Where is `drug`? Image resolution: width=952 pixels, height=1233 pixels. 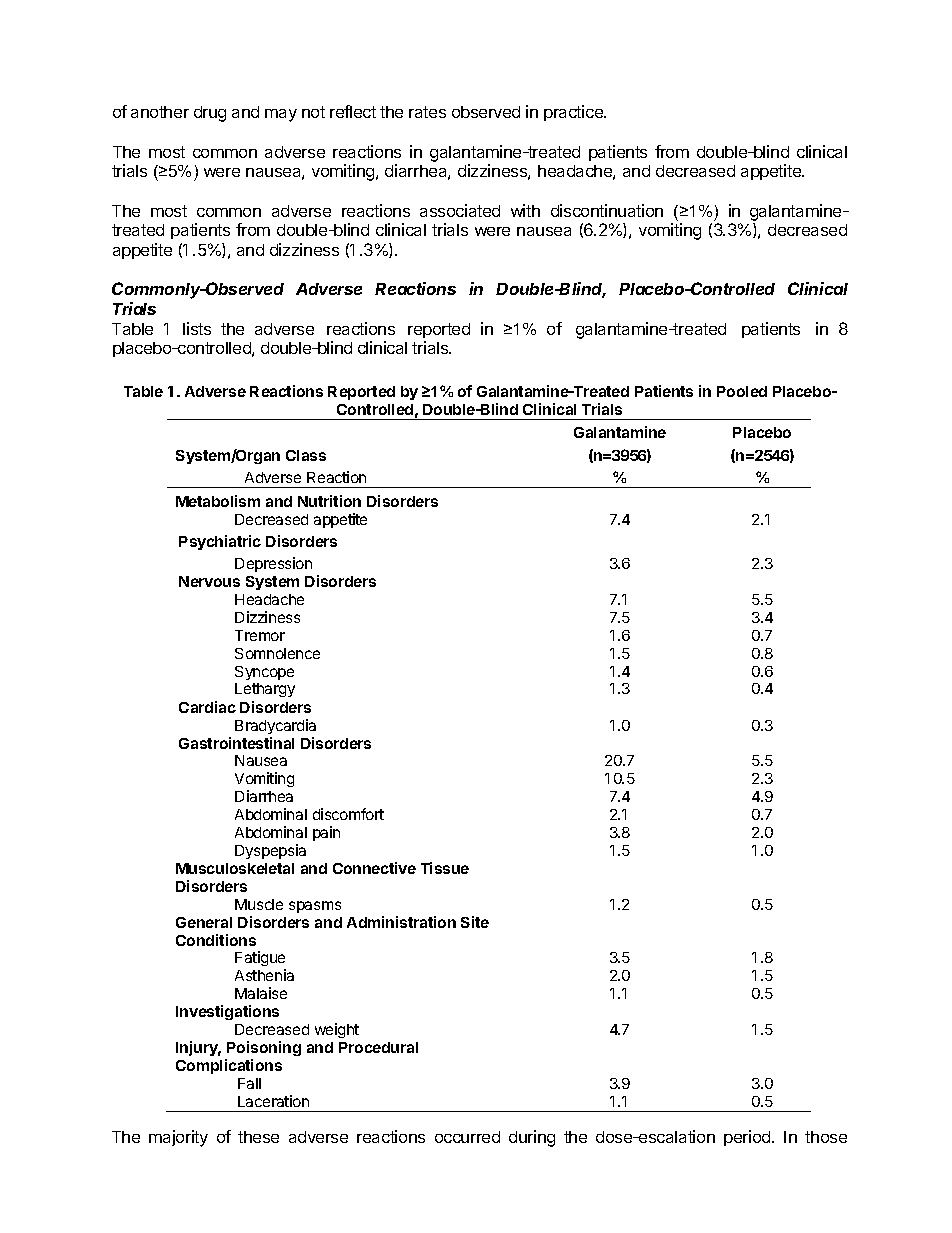
drug is located at coordinates (210, 114).
